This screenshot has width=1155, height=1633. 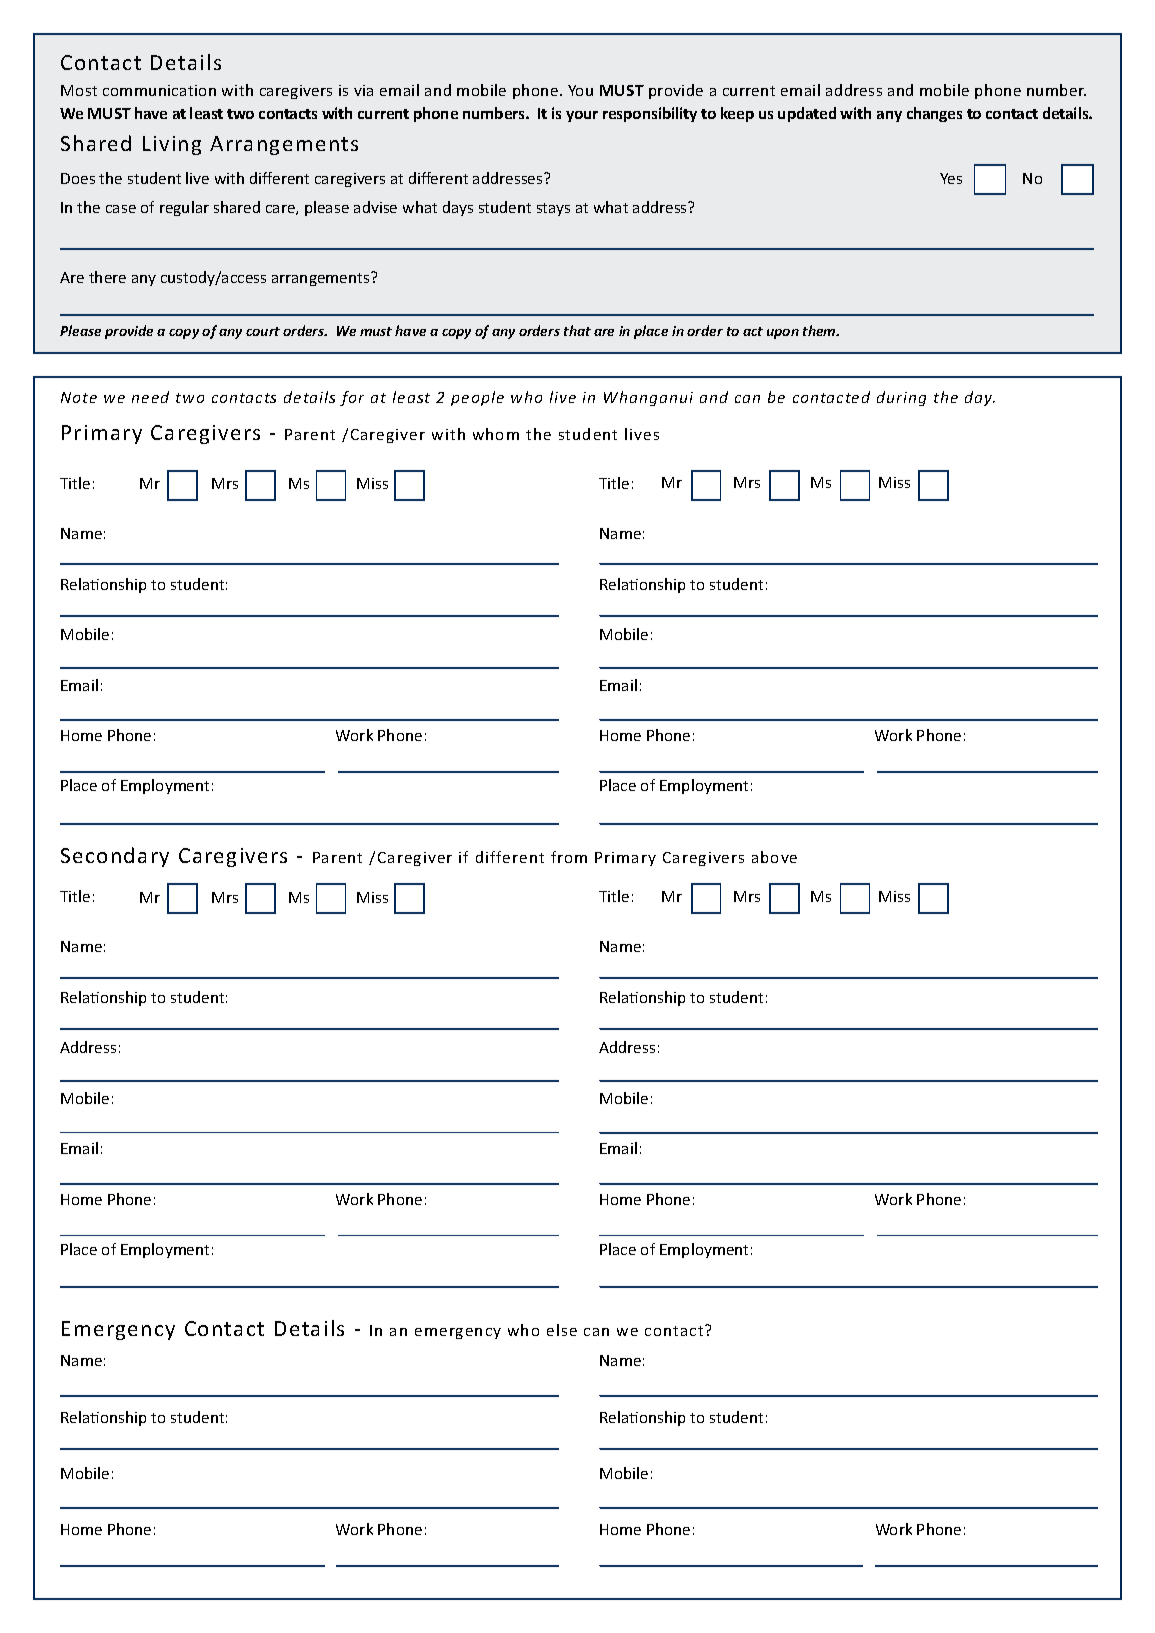 I want to click on else, so click(x=562, y=1330).
